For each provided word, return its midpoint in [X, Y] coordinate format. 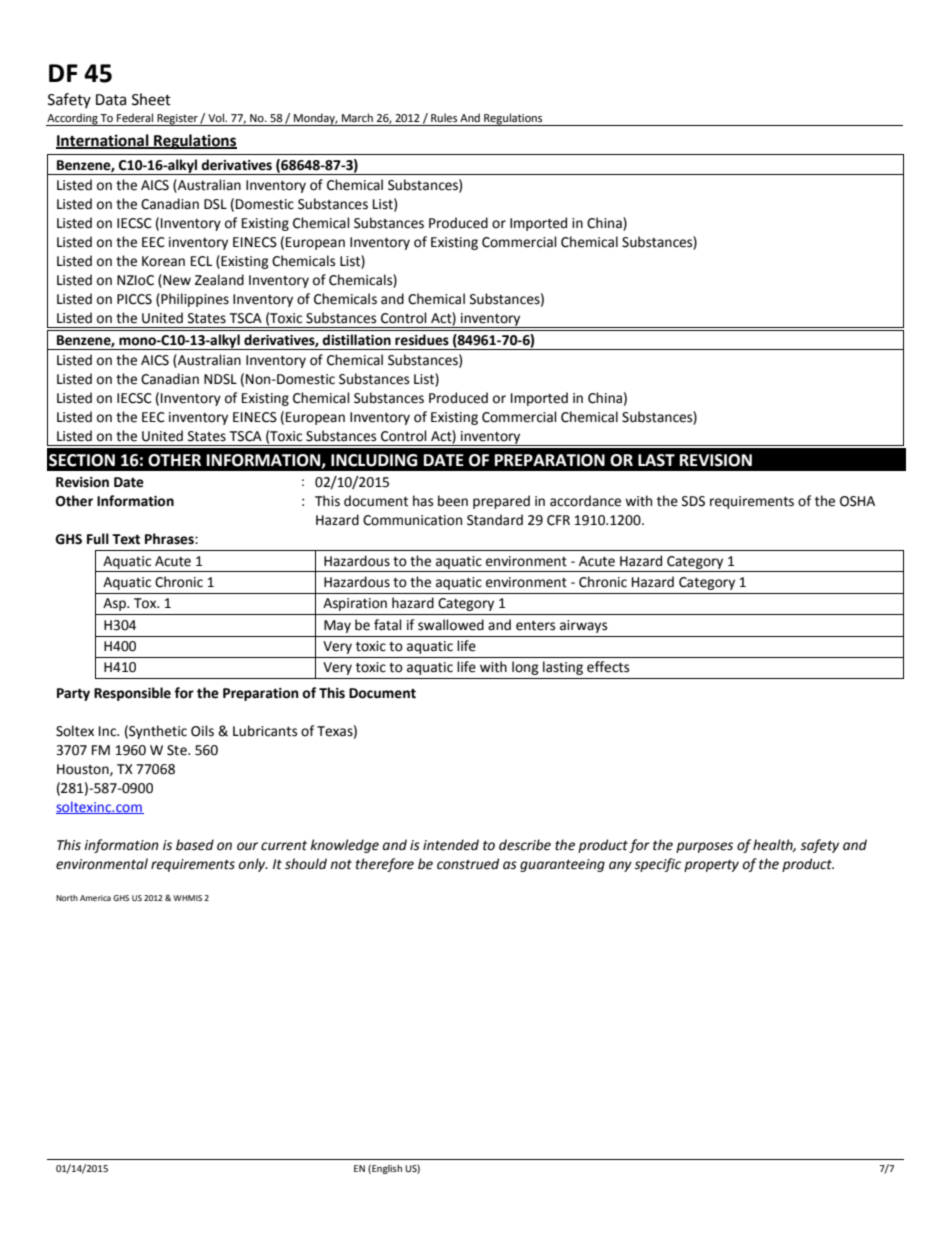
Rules [444, 118]
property [711, 866]
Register [177, 120]
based [195, 845]
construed [468, 864]
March [357, 117]
